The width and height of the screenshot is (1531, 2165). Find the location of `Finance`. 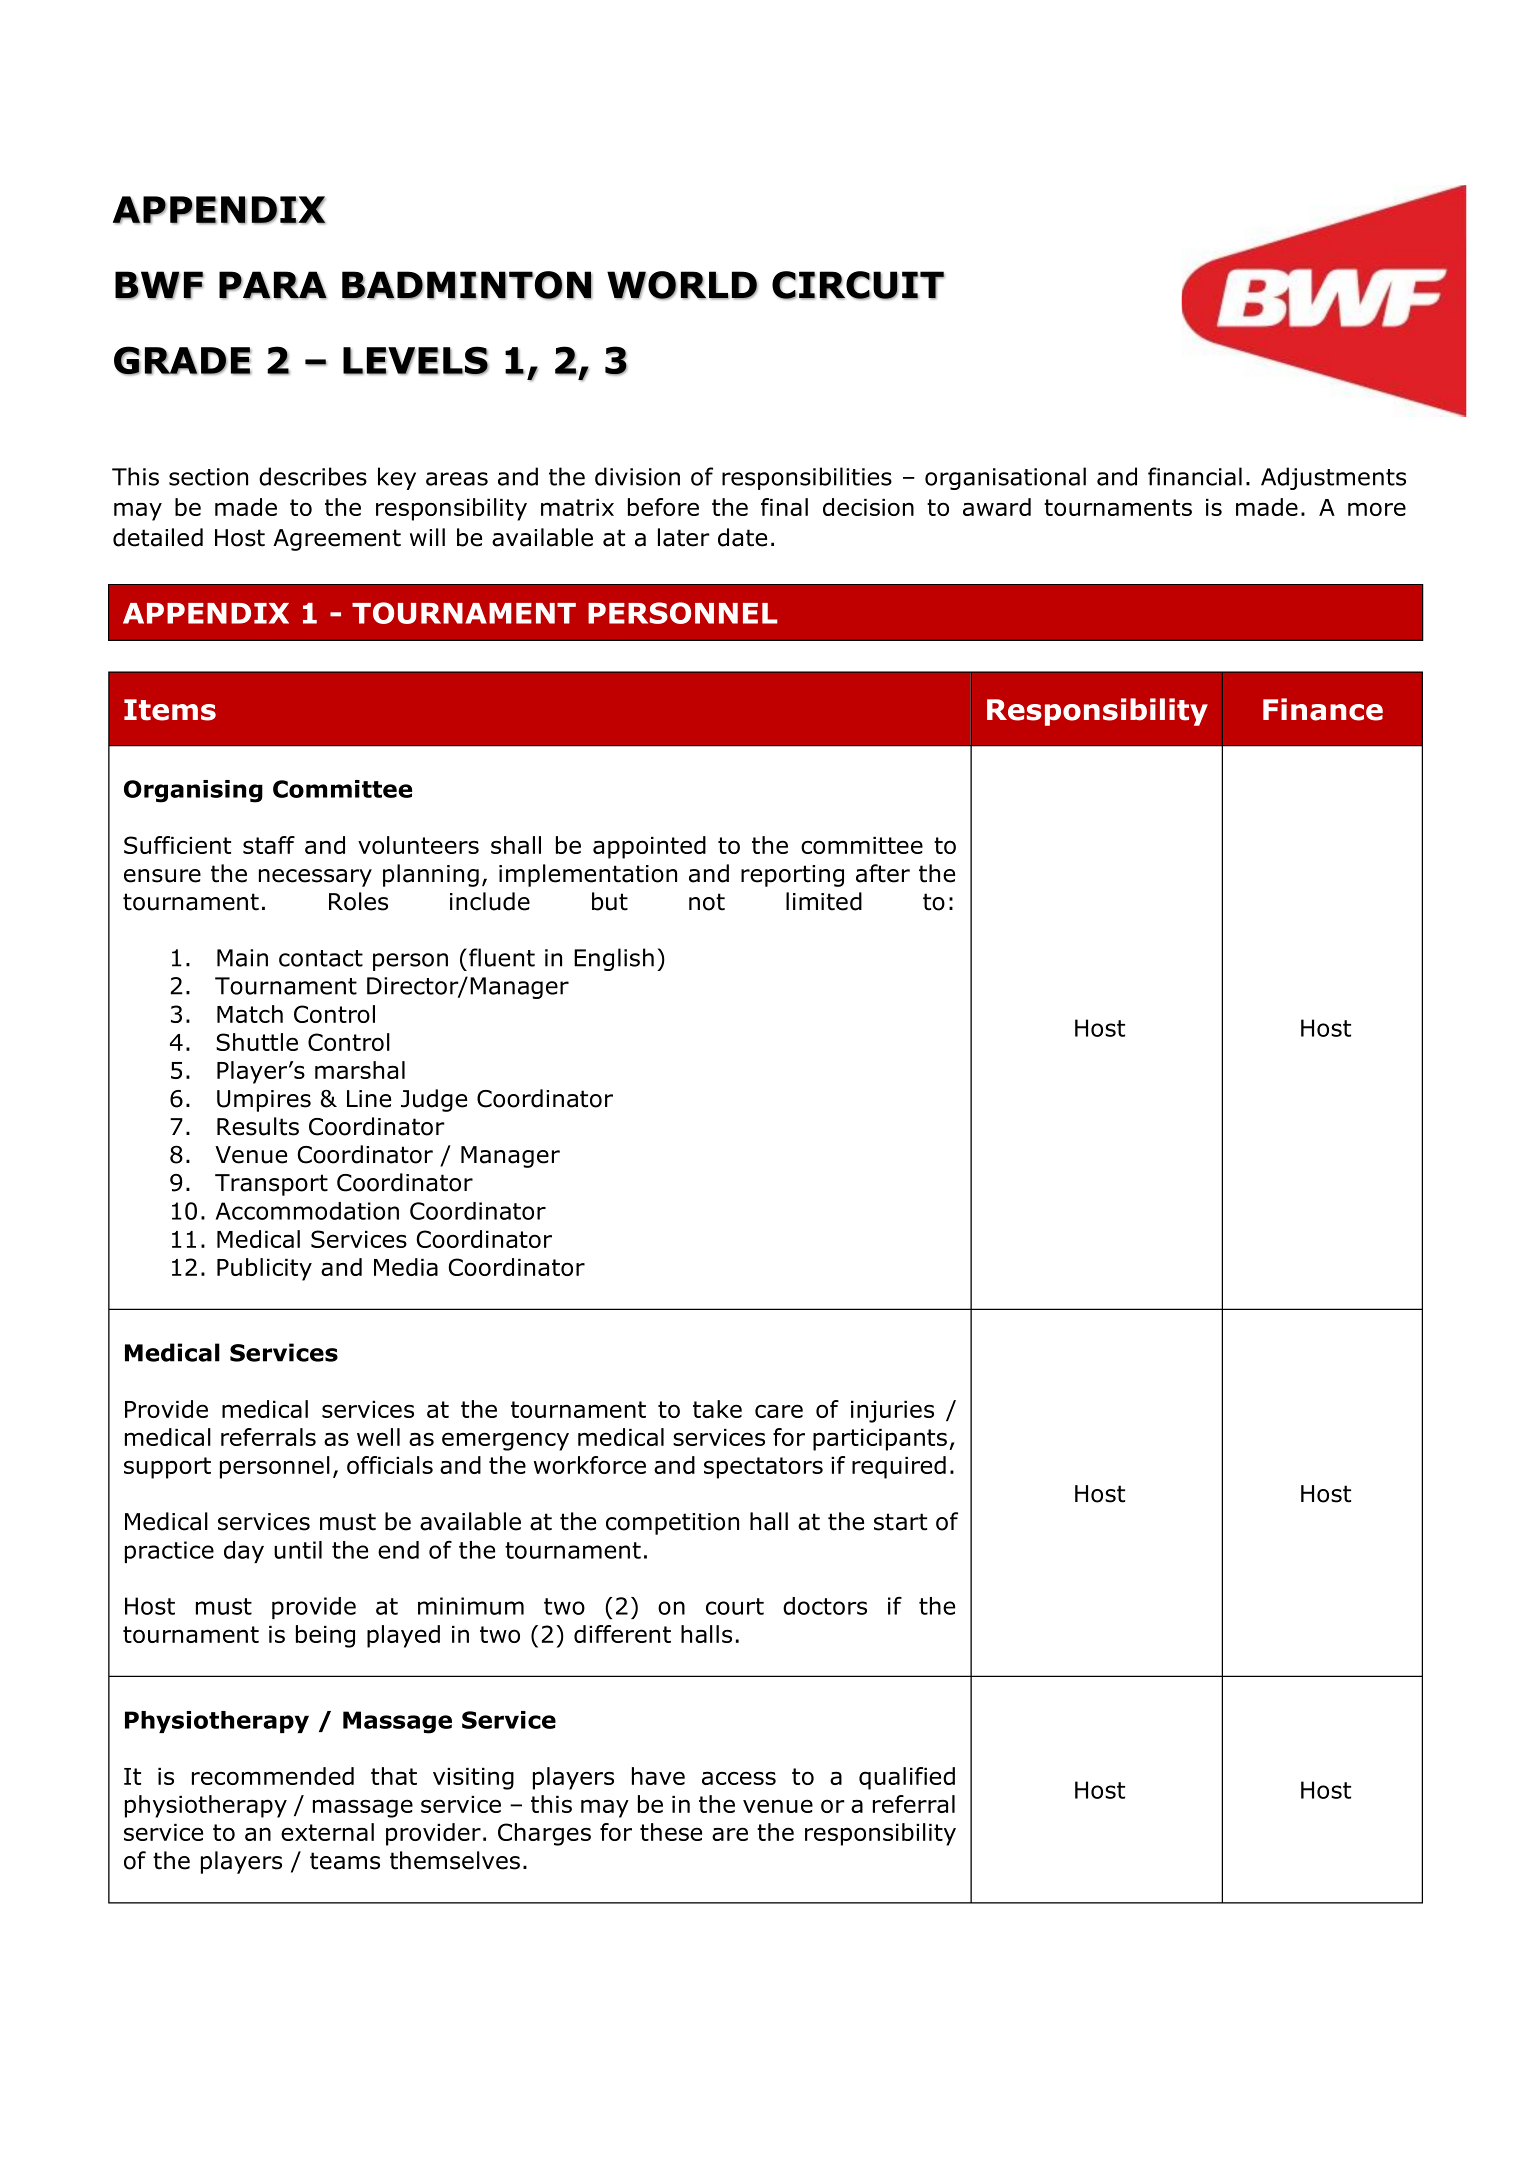

Finance is located at coordinates (1323, 709).
